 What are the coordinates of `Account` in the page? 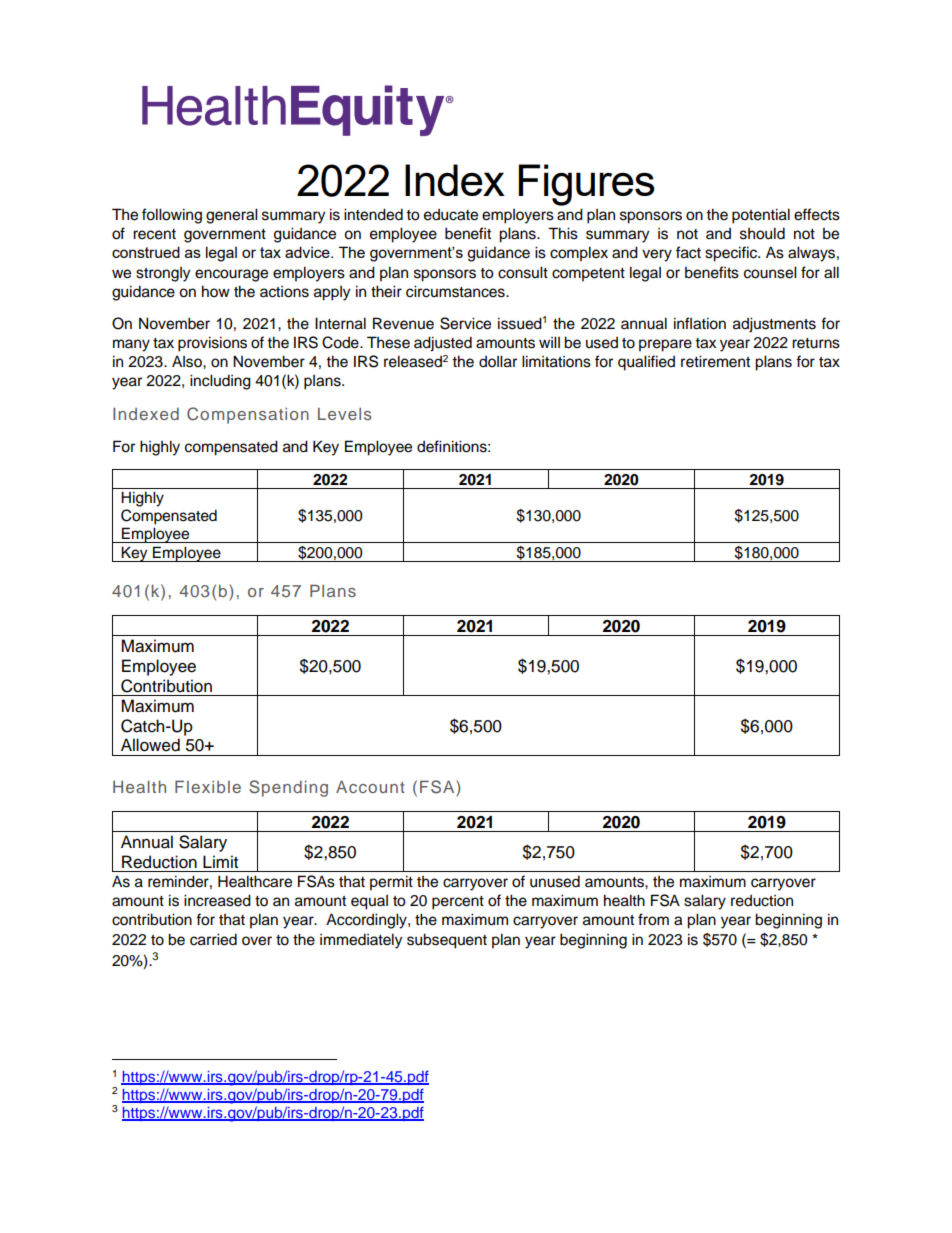 It's located at (370, 786).
